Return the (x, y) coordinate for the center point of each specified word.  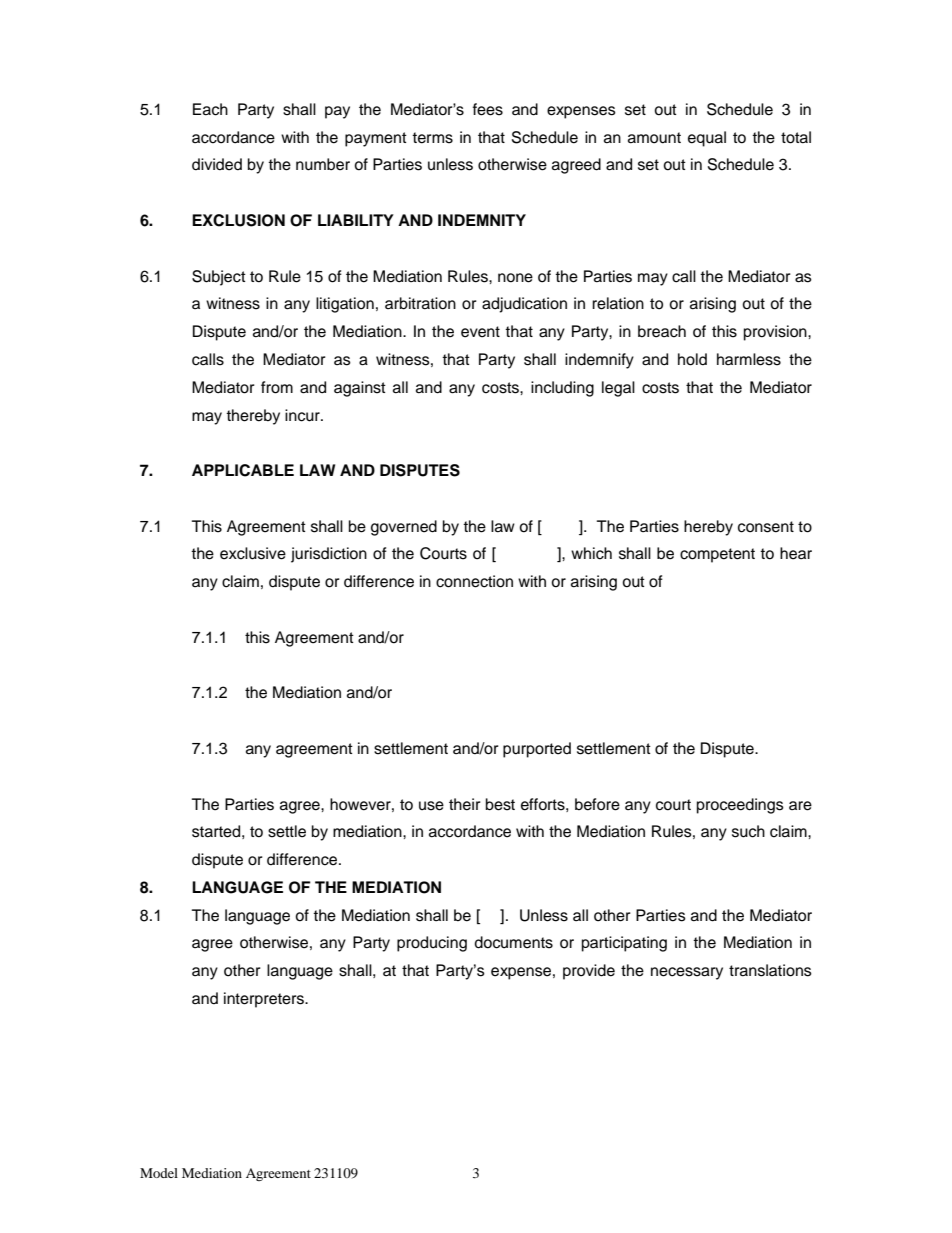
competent (717, 555)
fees (488, 109)
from (277, 387)
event (480, 332)
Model (159, 1173)
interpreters (265, 1000)
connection (474, 581)
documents (513, 942)
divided (217, 164)
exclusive (253, 553)
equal (707, 139)
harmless (749, 359)
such (748, 831)
